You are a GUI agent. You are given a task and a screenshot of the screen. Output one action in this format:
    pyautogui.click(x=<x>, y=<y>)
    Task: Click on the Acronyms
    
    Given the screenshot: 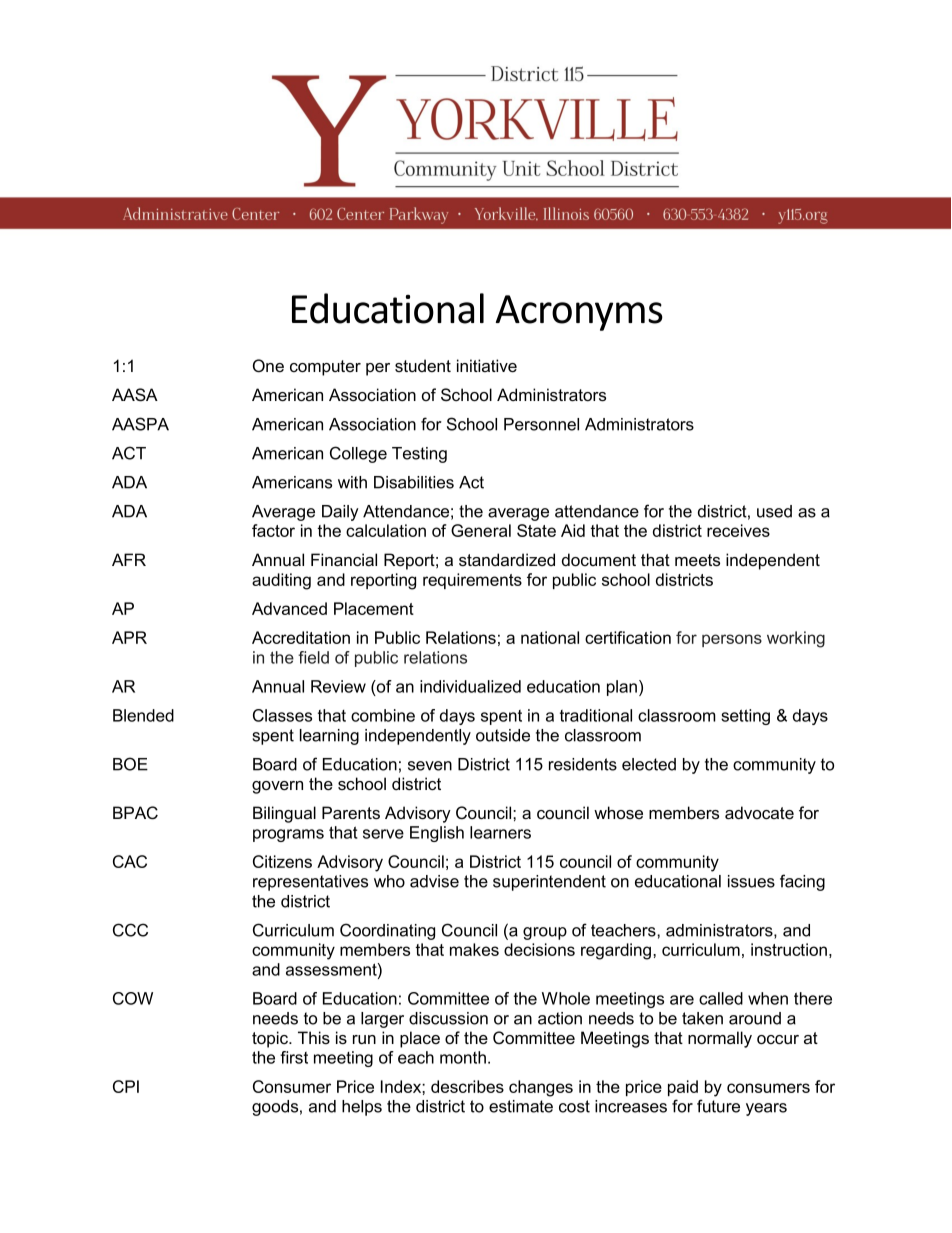 What is the action you would take?
    pyautogui.click(x=579, y=313)
